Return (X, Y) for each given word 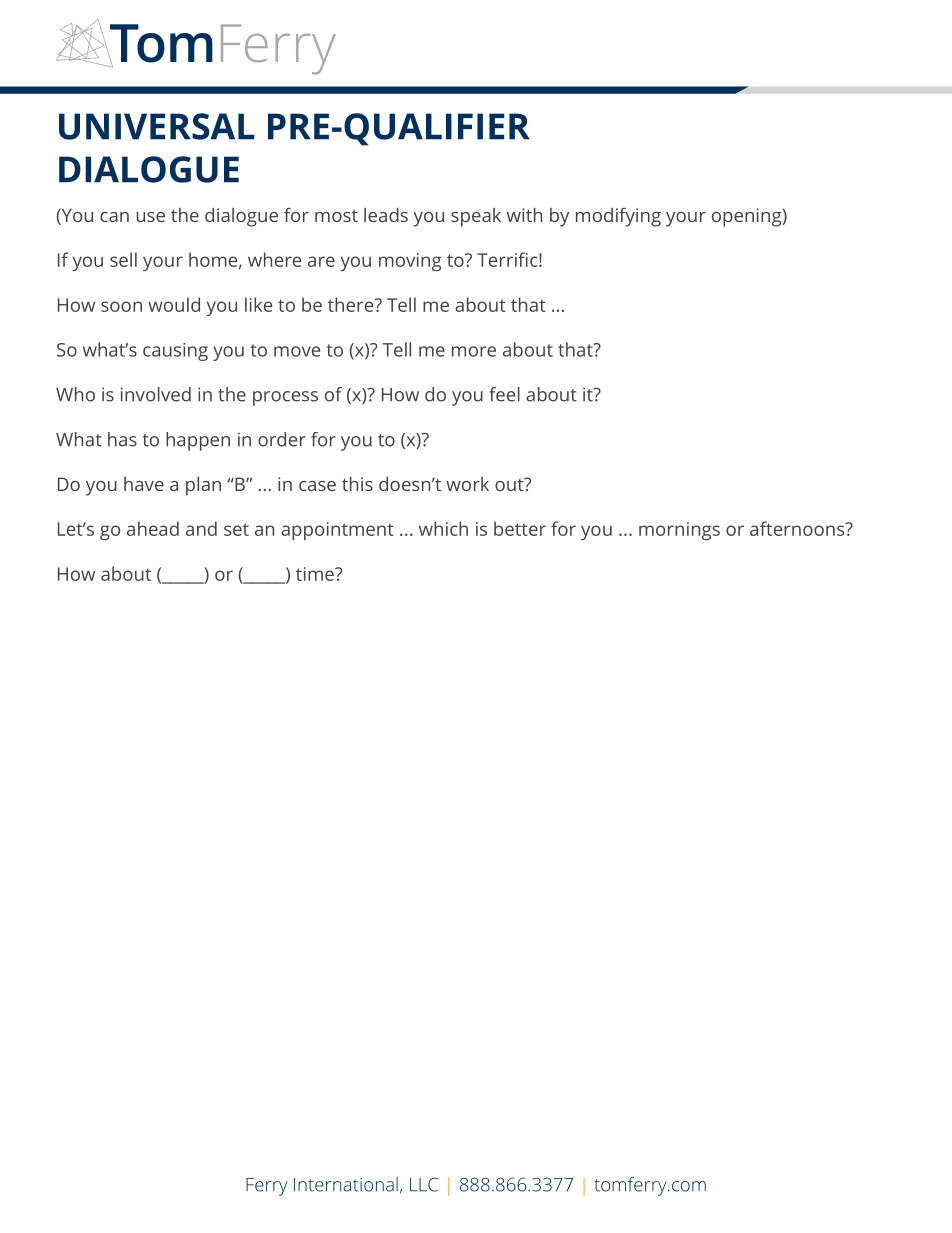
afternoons (798, 528)
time (316, 574)
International (346, 1184)
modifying (618, 217)
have (144, 484)
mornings (679, 531)
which (443, 528)
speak (476, 217)
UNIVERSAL (157, 126)
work (467, 484)
